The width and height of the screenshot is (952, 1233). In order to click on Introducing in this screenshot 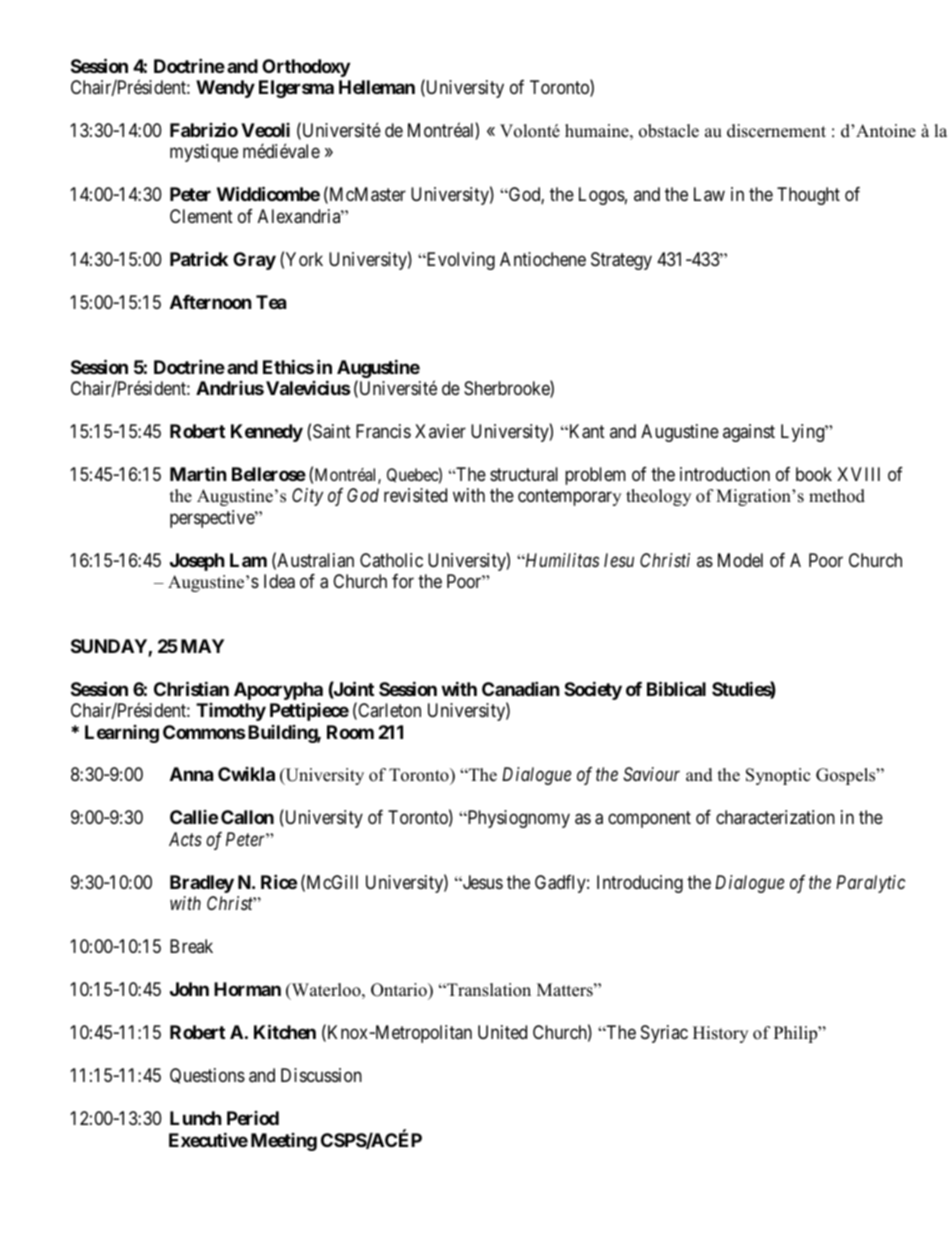, I will do `click(640, 884)`.
